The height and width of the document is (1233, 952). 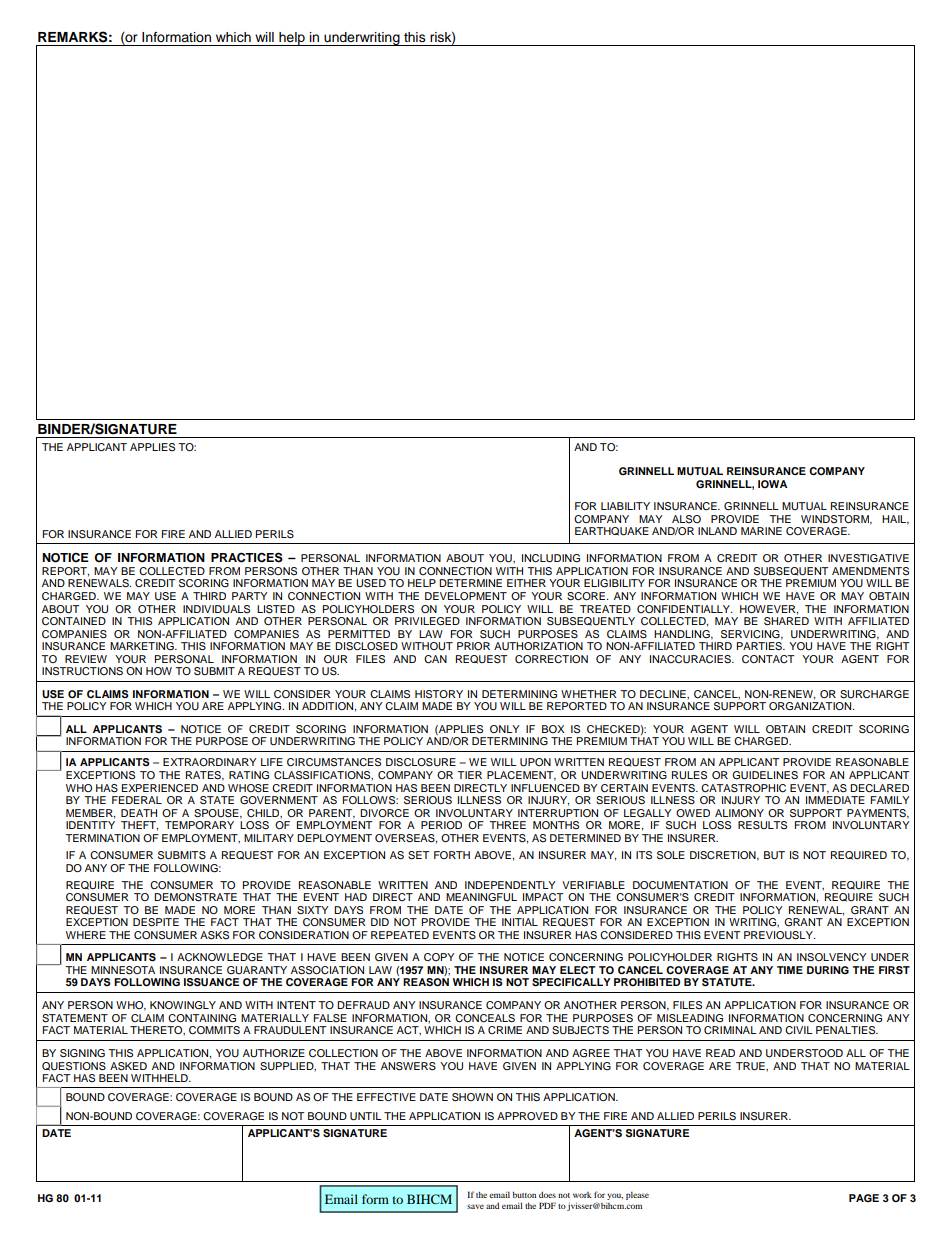 What do you see at coordinates (473, 646) in the document?
I see `PRIOR` at bounding box center [473, 646].
